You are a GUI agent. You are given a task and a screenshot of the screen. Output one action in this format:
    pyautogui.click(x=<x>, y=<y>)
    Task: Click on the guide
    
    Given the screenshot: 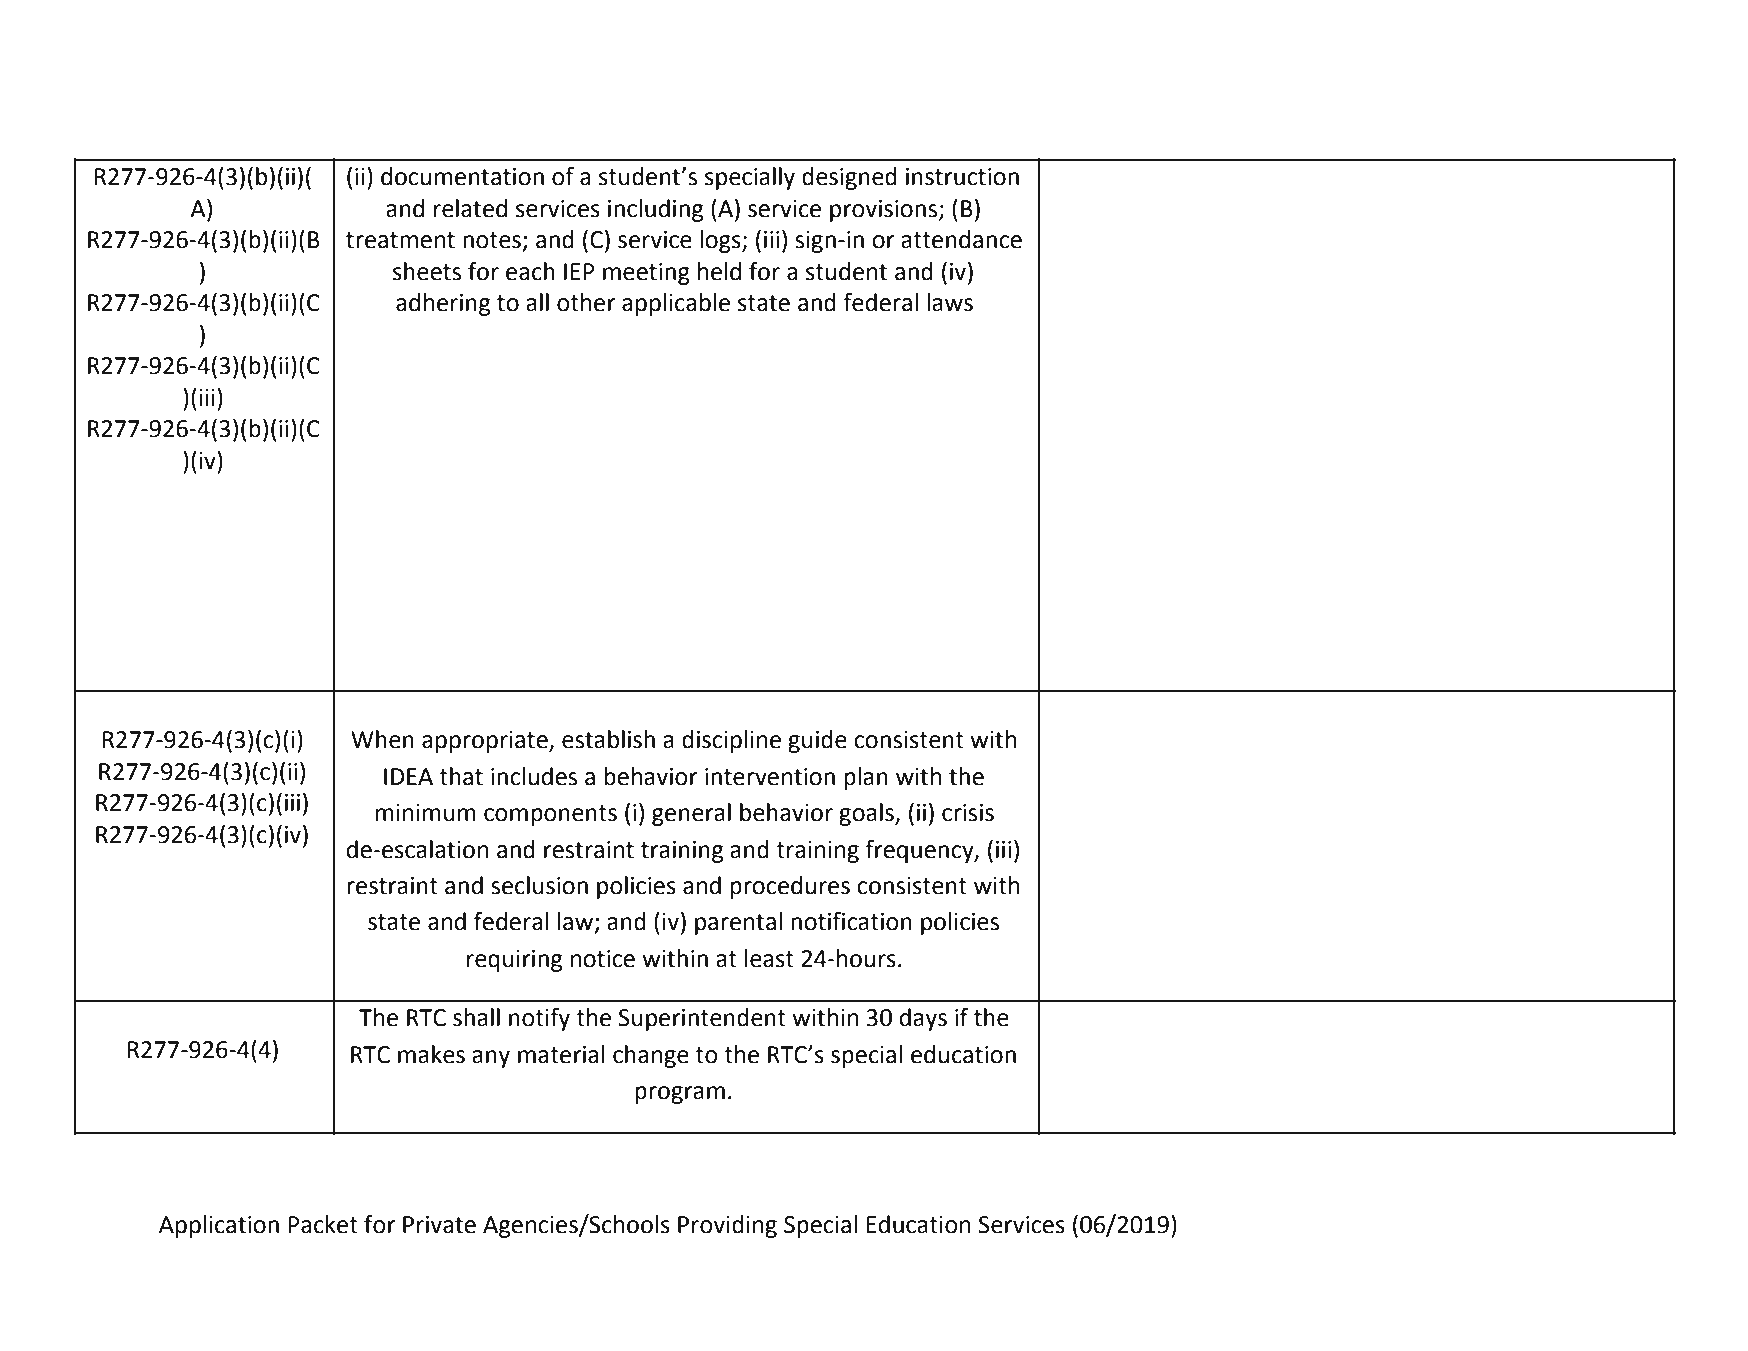 What is the action you would take?
    pyautogui.click(x=817, y=741)
